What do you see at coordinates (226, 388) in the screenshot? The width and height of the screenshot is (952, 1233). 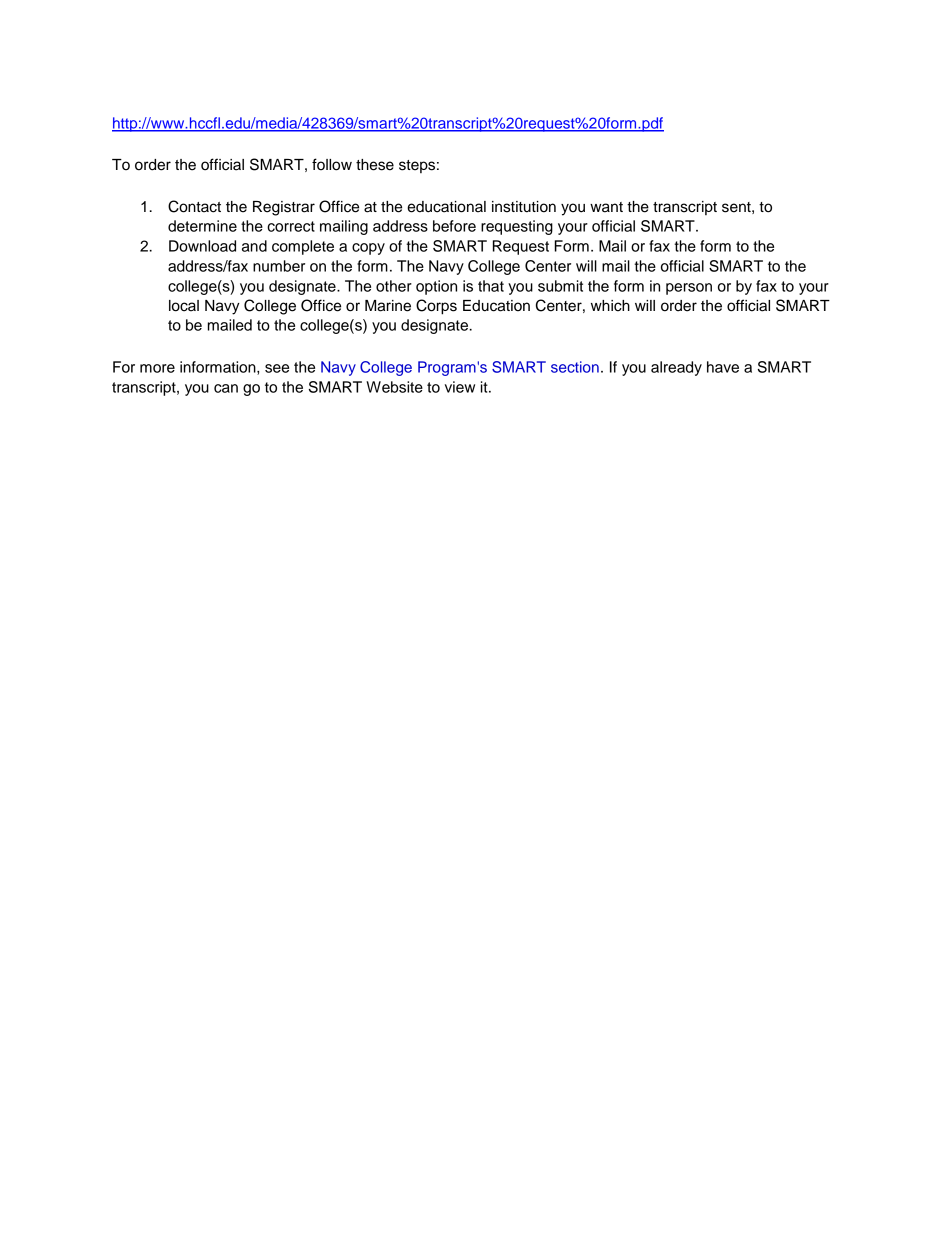 I see `can` at bounding box center [226, 388].
